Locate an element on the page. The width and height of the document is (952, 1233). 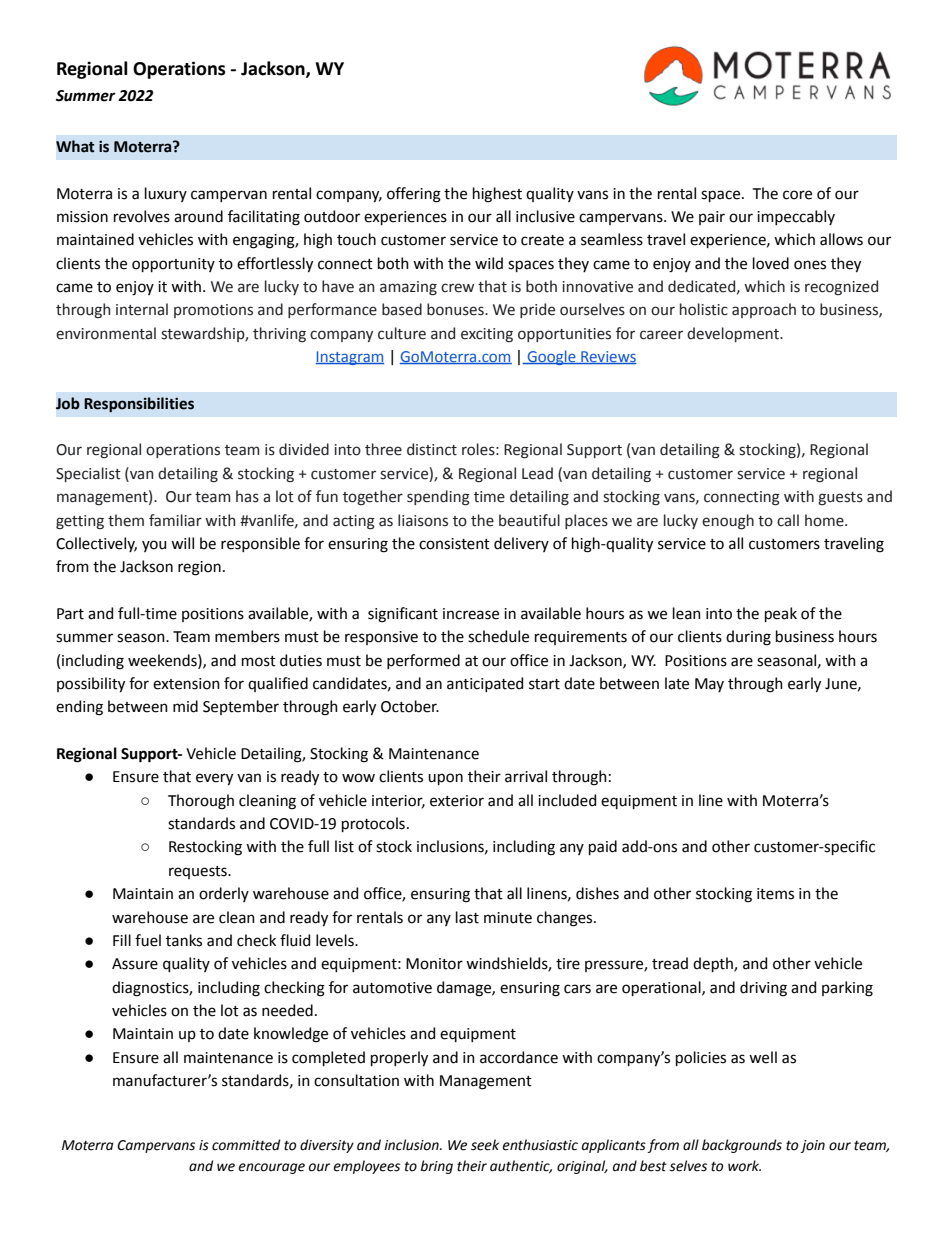
Thorough is located at coordinates (201, 802).
